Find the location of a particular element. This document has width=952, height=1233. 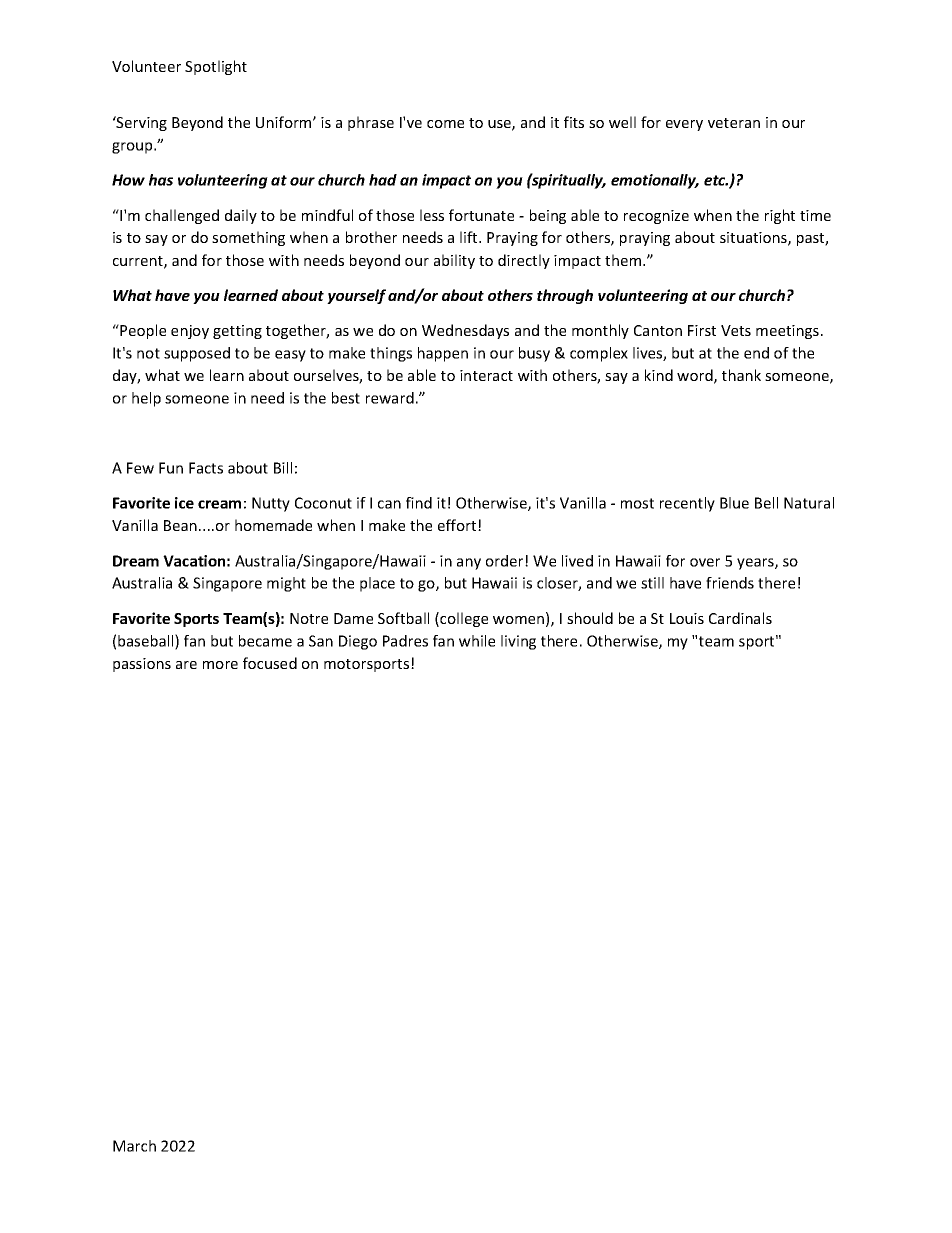

living is located at coordinates (518, 642).
